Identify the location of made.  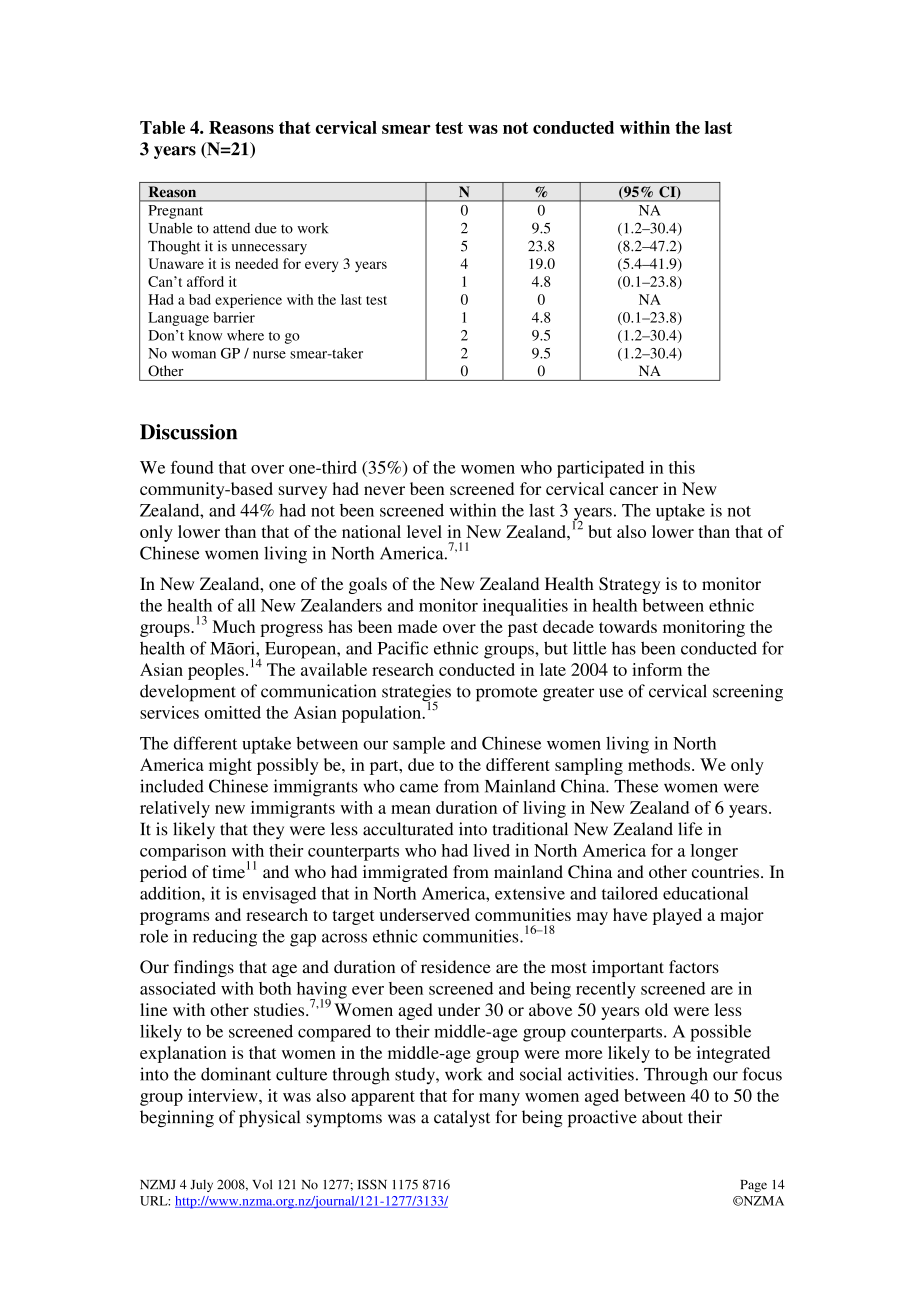
(418, 626).
